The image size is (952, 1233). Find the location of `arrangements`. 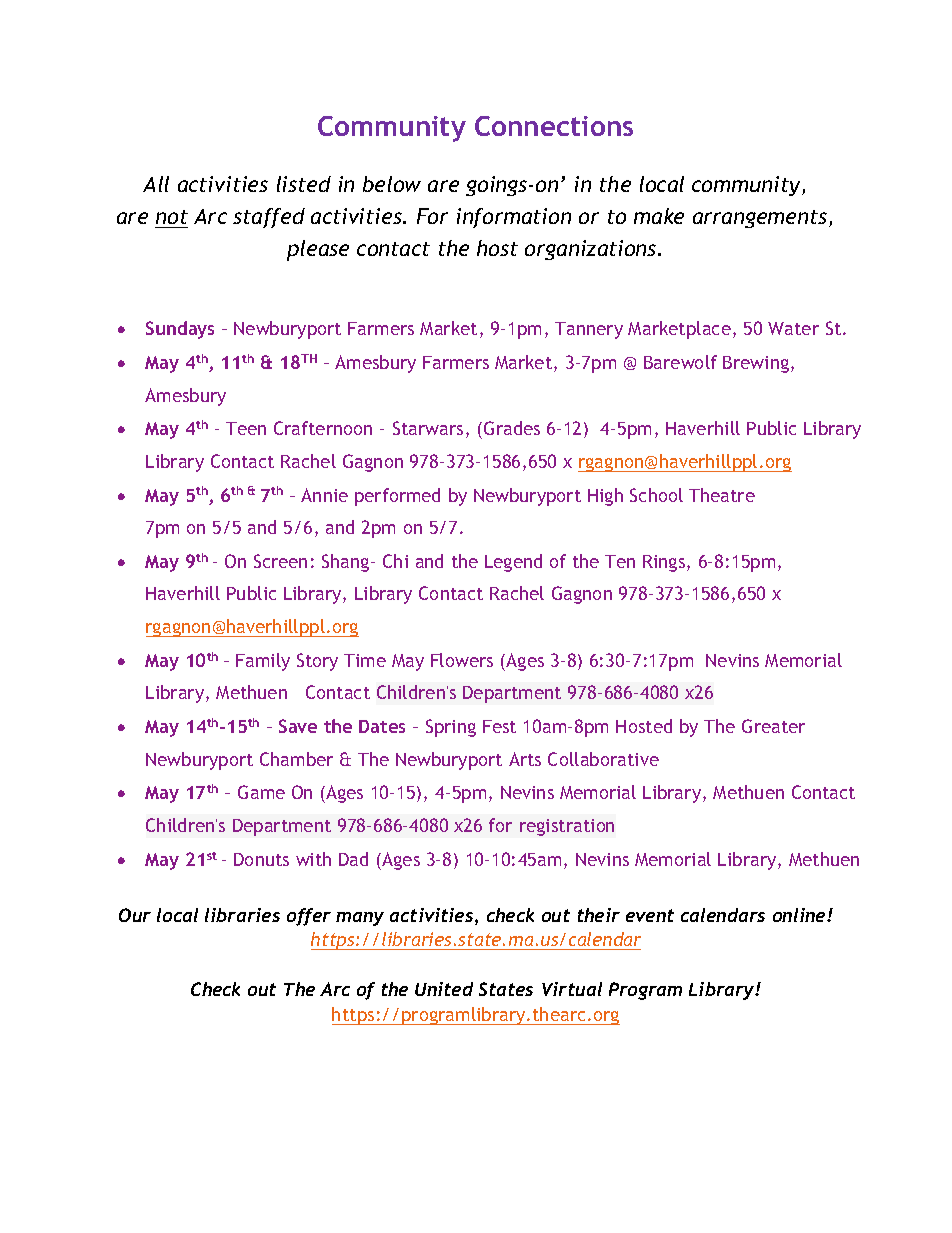

arrangements is located at coordinates (761, 219).
